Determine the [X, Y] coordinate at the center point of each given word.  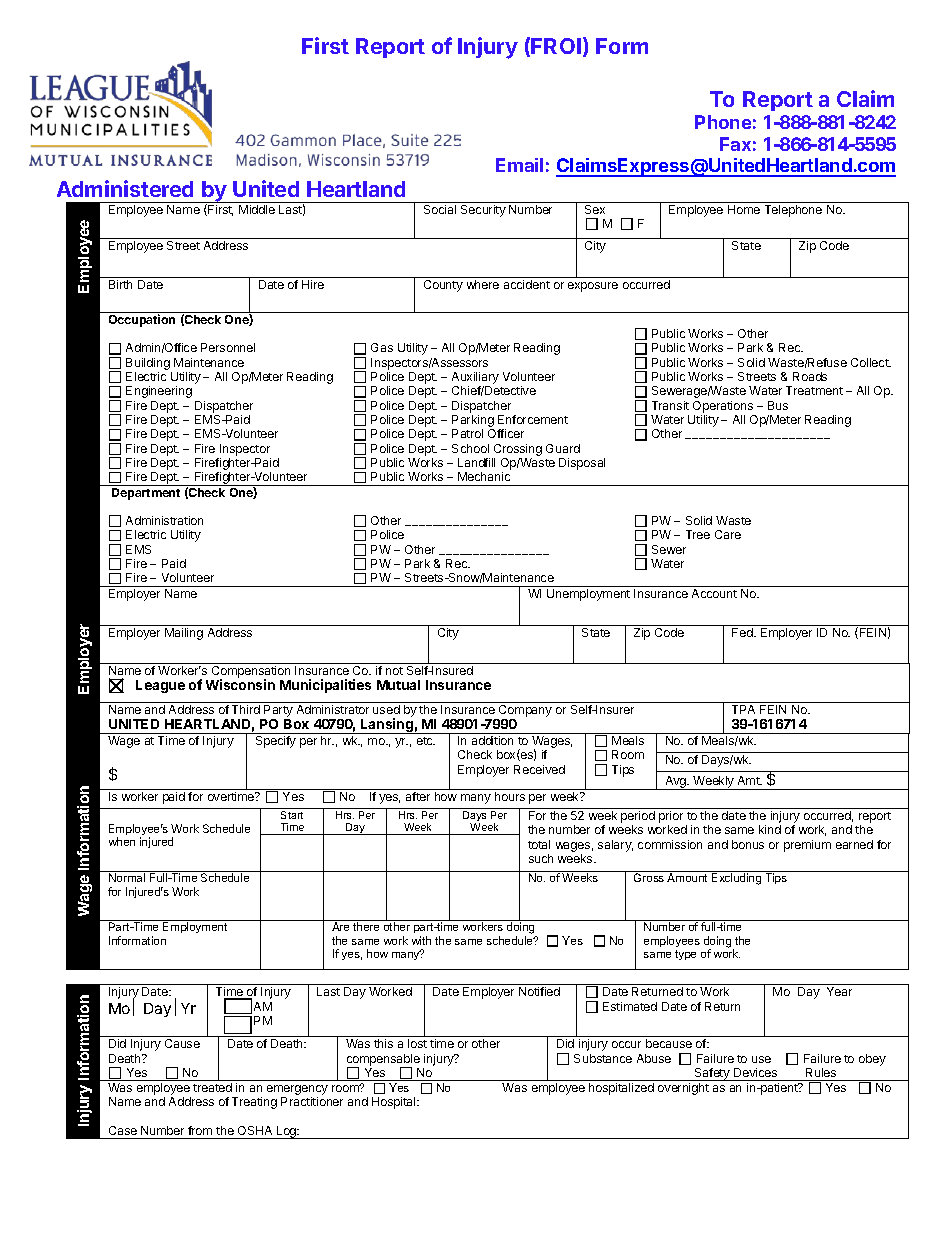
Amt [750, 780]
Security [483, 211]
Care [728, 534]
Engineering [159, 392]
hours [510, 796]
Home [744, 209]
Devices [755, 1072]
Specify [276, 742]
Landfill [476, 462]
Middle [257, 209]
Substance [603, 1058]
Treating [254, 1103]
